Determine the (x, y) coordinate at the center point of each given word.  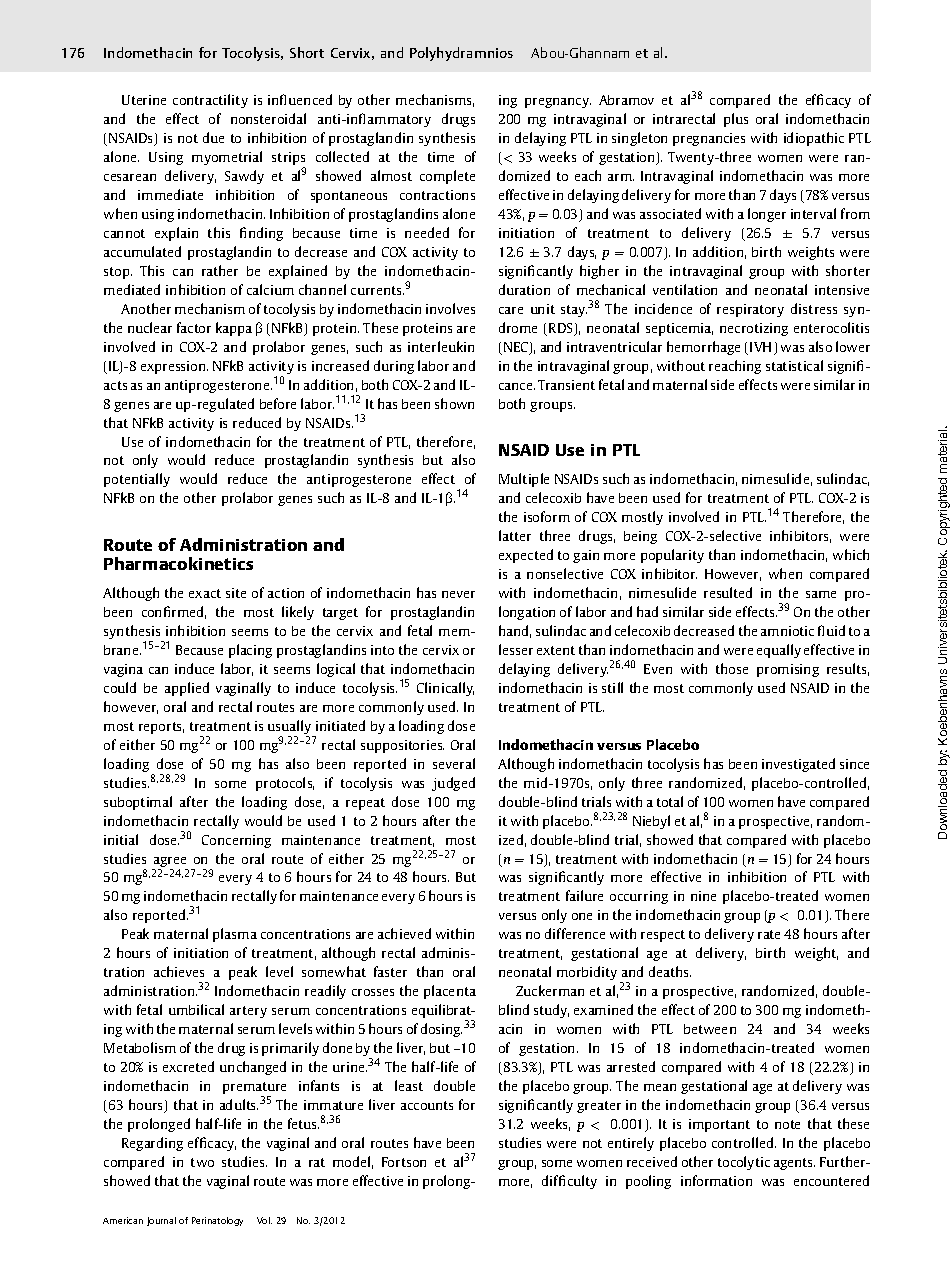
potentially (137, 480)
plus (736, 120)
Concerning (236, 841)
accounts (427, 1105)
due (213, 137)
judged (453, 784)
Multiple (524, 480)
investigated (798, 765)
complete (447, 177)
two (202, 1162)
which (851, 554)
